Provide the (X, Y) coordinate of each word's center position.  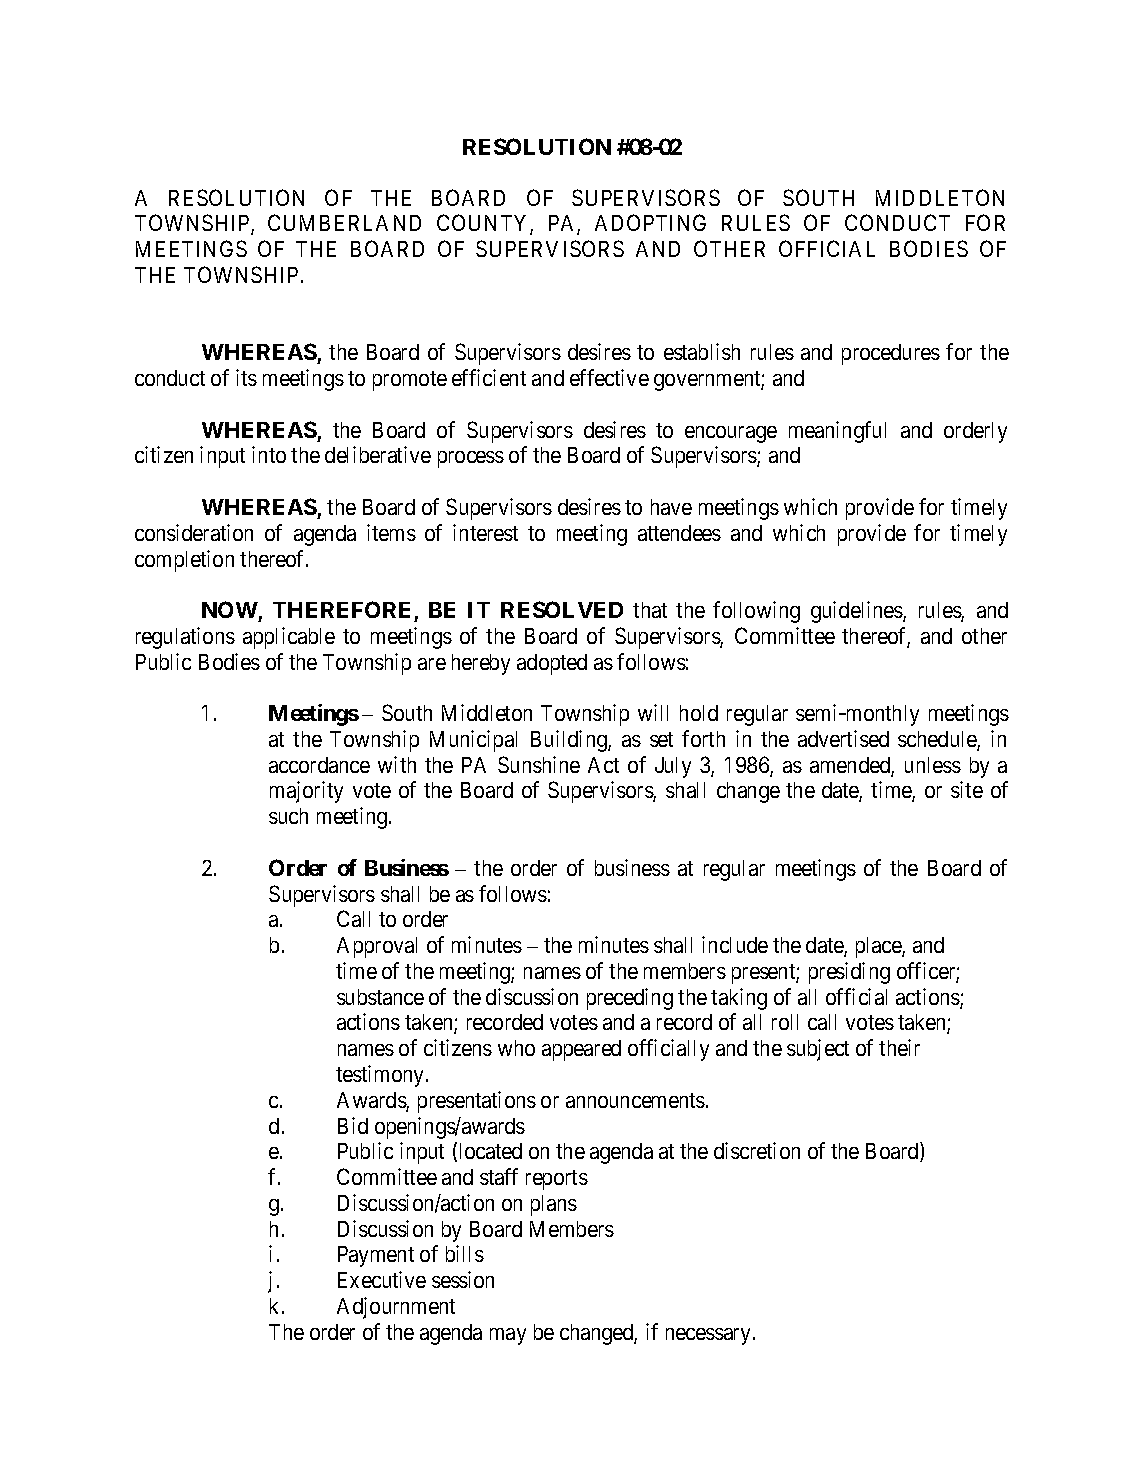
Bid (353, 1125)
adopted (552, 664)
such (288, 816)
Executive (382, 1279)
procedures (891, 354)
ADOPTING (650, 222)
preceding (630, 999)
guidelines (857, 612)
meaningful (837, 432)
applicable (289, 638)
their (899, 1047)
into (269, 454)
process (471, 459)
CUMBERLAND (344, 222)
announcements (635, 1100)
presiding (849, 973)
